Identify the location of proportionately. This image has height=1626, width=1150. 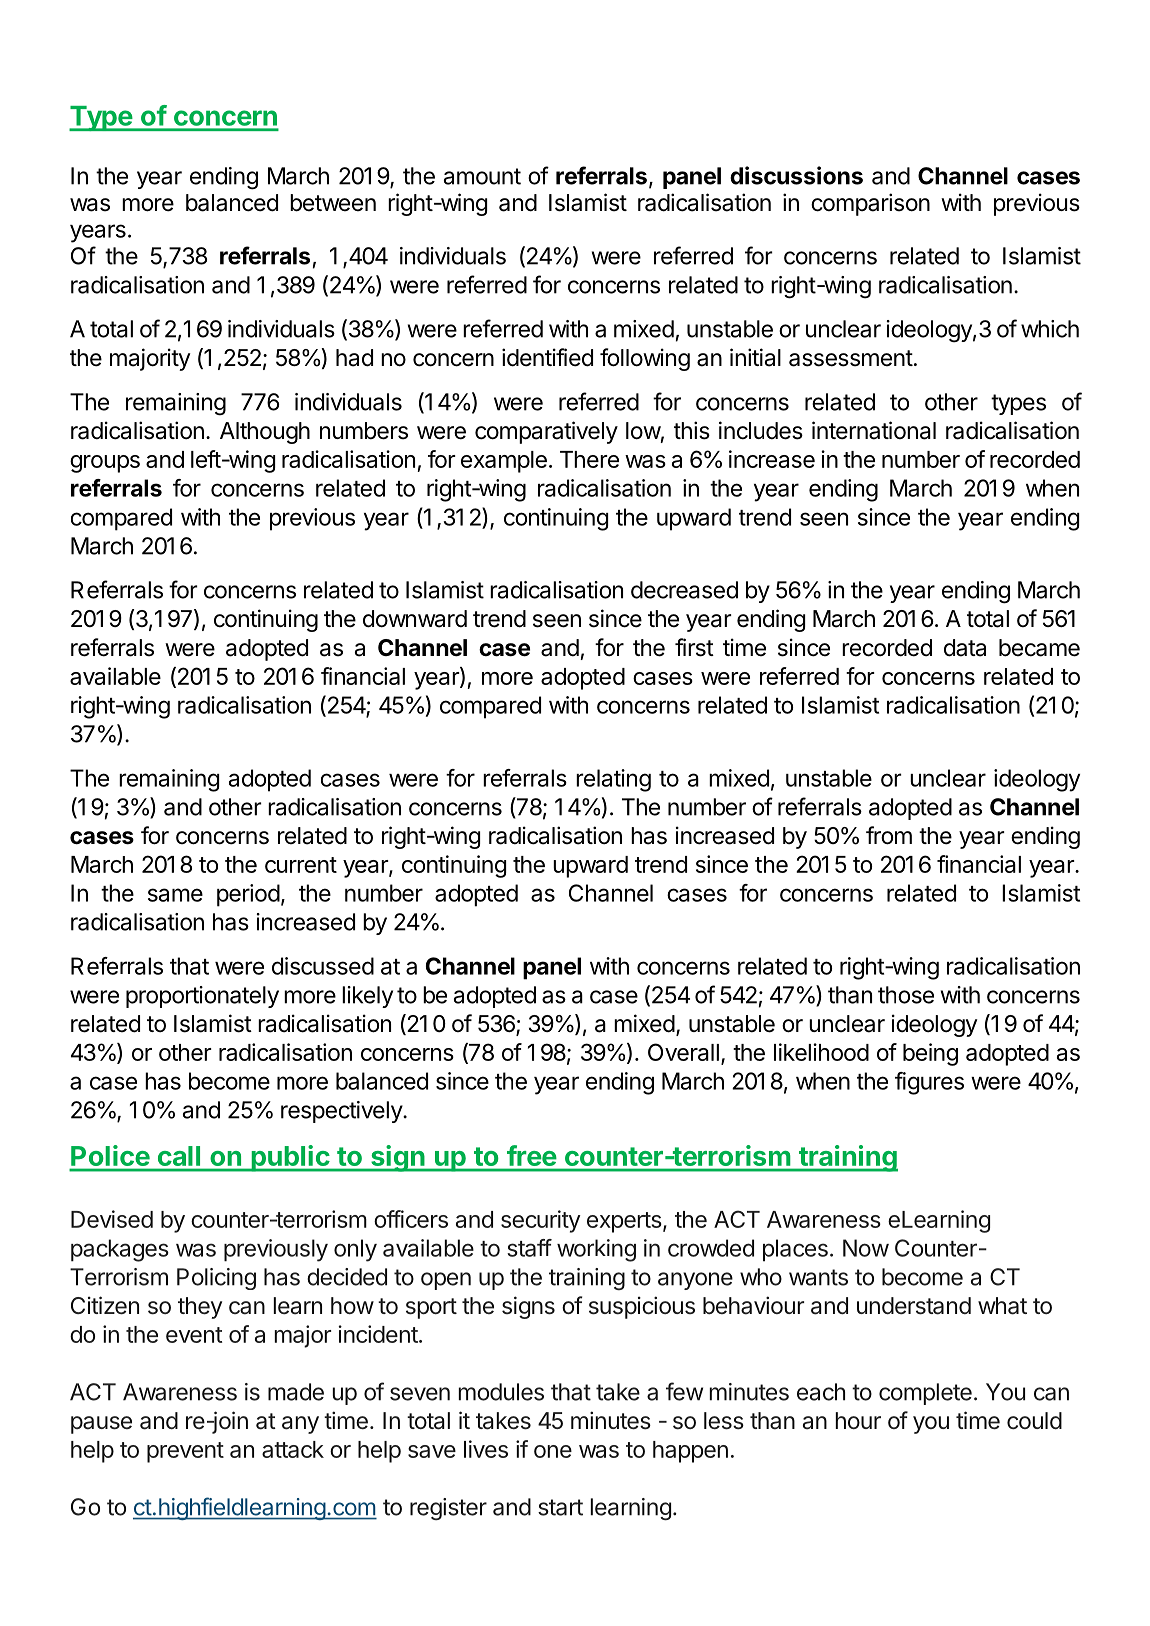
(202, 997).
